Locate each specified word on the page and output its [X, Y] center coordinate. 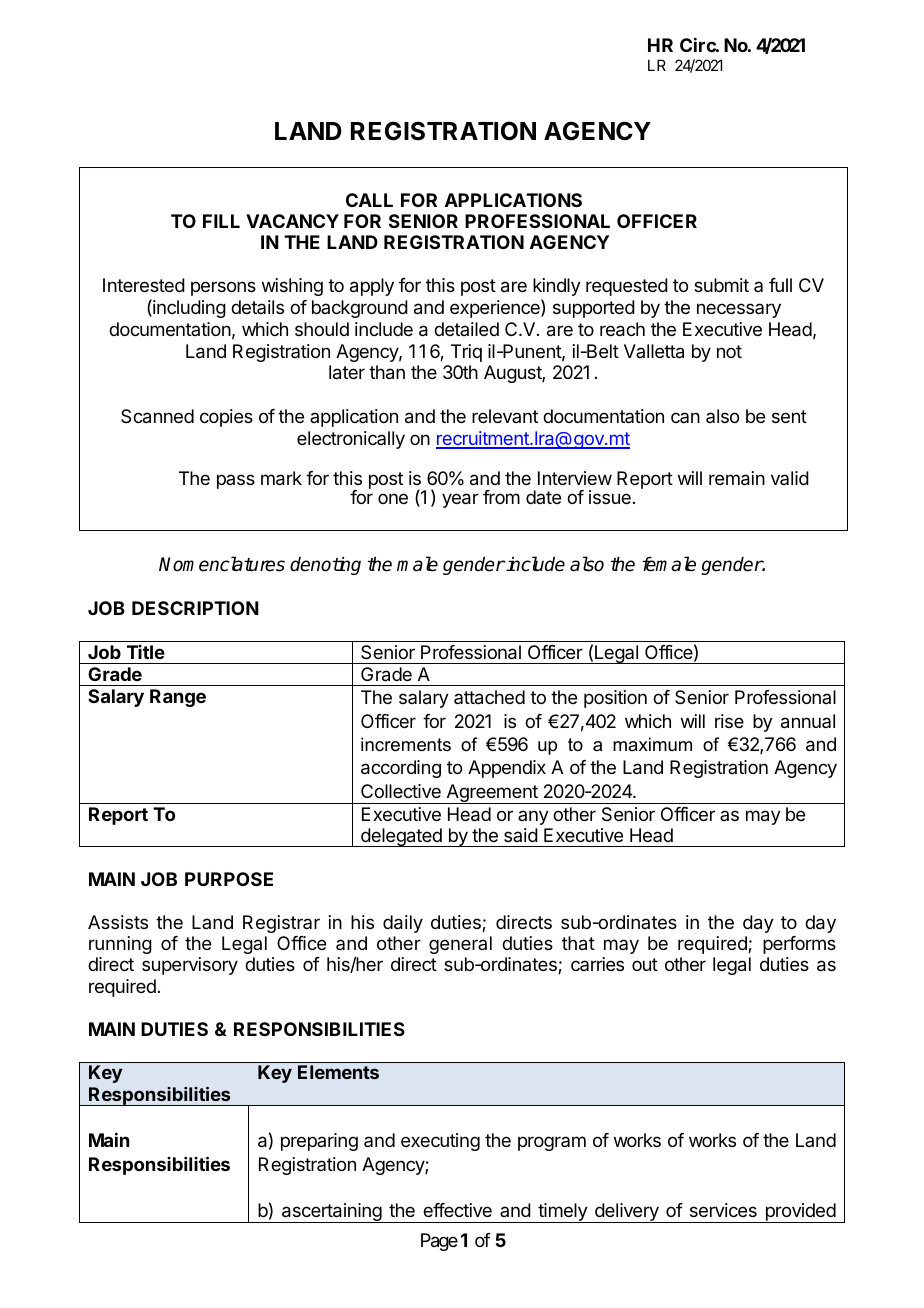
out [645, 964]
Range [178, 698]
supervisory [190, 966]
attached [489, 697]
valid [790, 478]
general [460, 945]
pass [236, 481]
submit [721, 285]
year [460, 500]
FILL [221, 221]
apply [372, 287]
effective [457, 1210]
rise [729, 721]
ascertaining [331, 1213]
